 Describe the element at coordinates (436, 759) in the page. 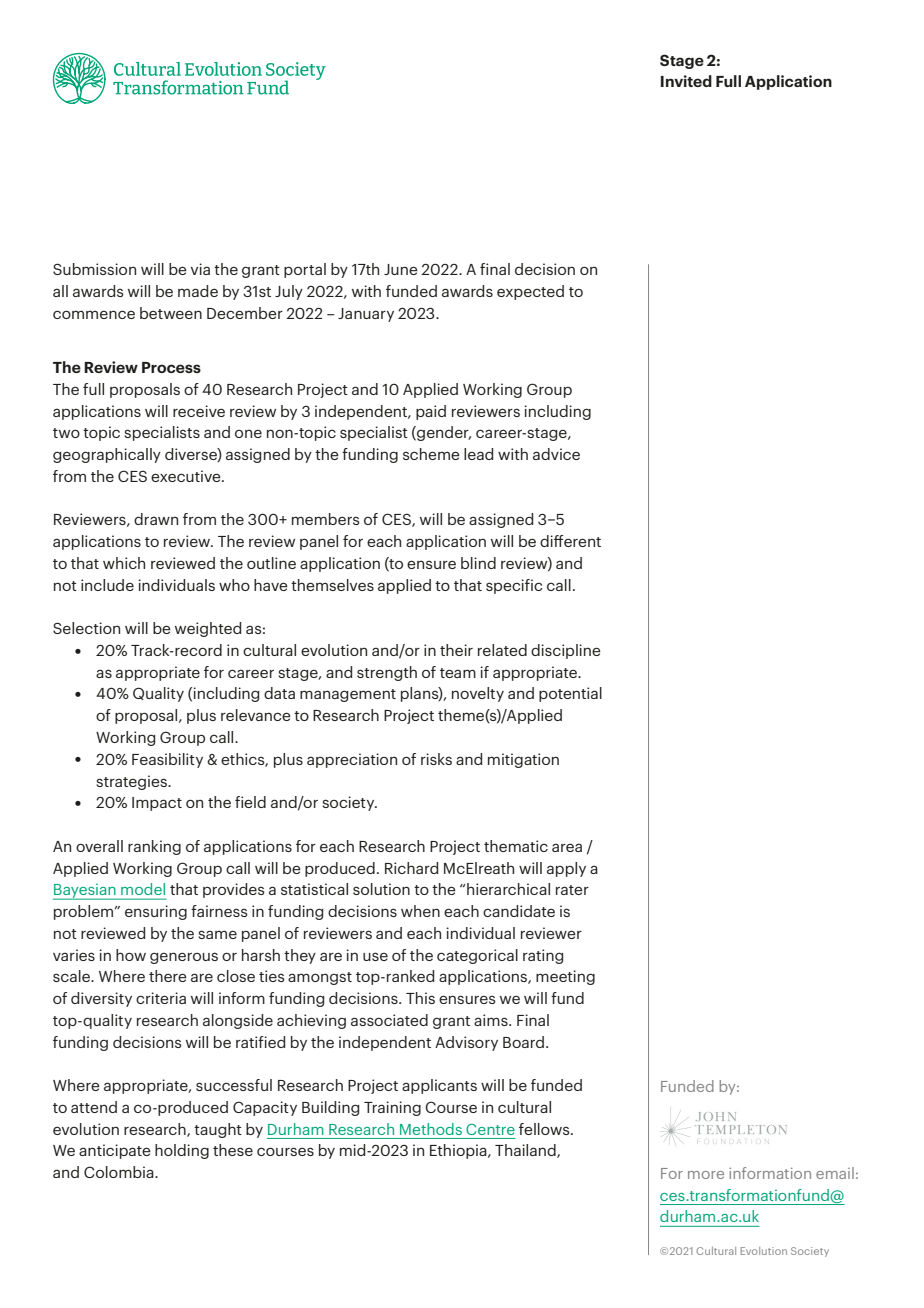

I see `risks` at that location.
